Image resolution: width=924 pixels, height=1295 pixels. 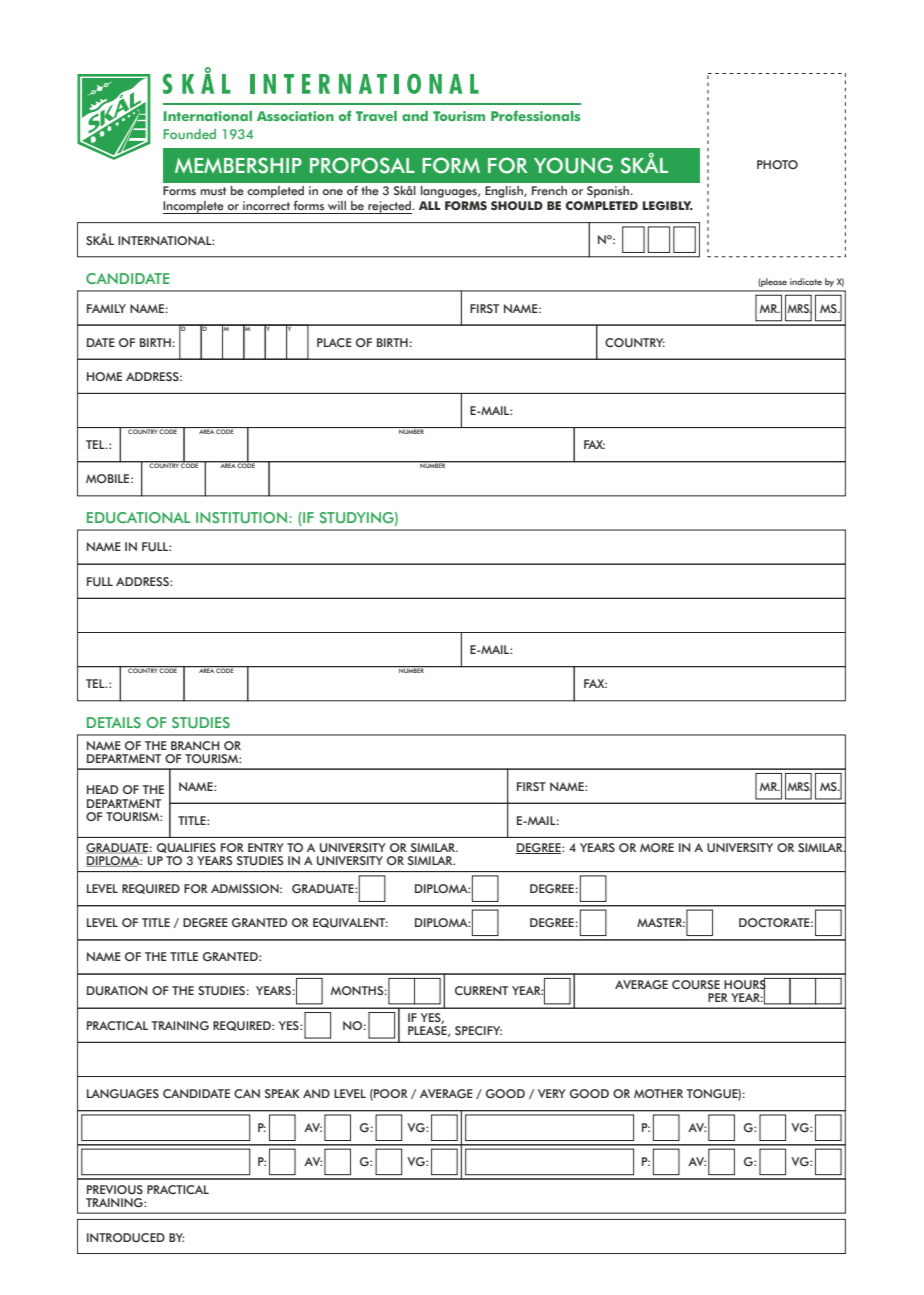 I want to click on MORE, so click(x=657, y=847).
